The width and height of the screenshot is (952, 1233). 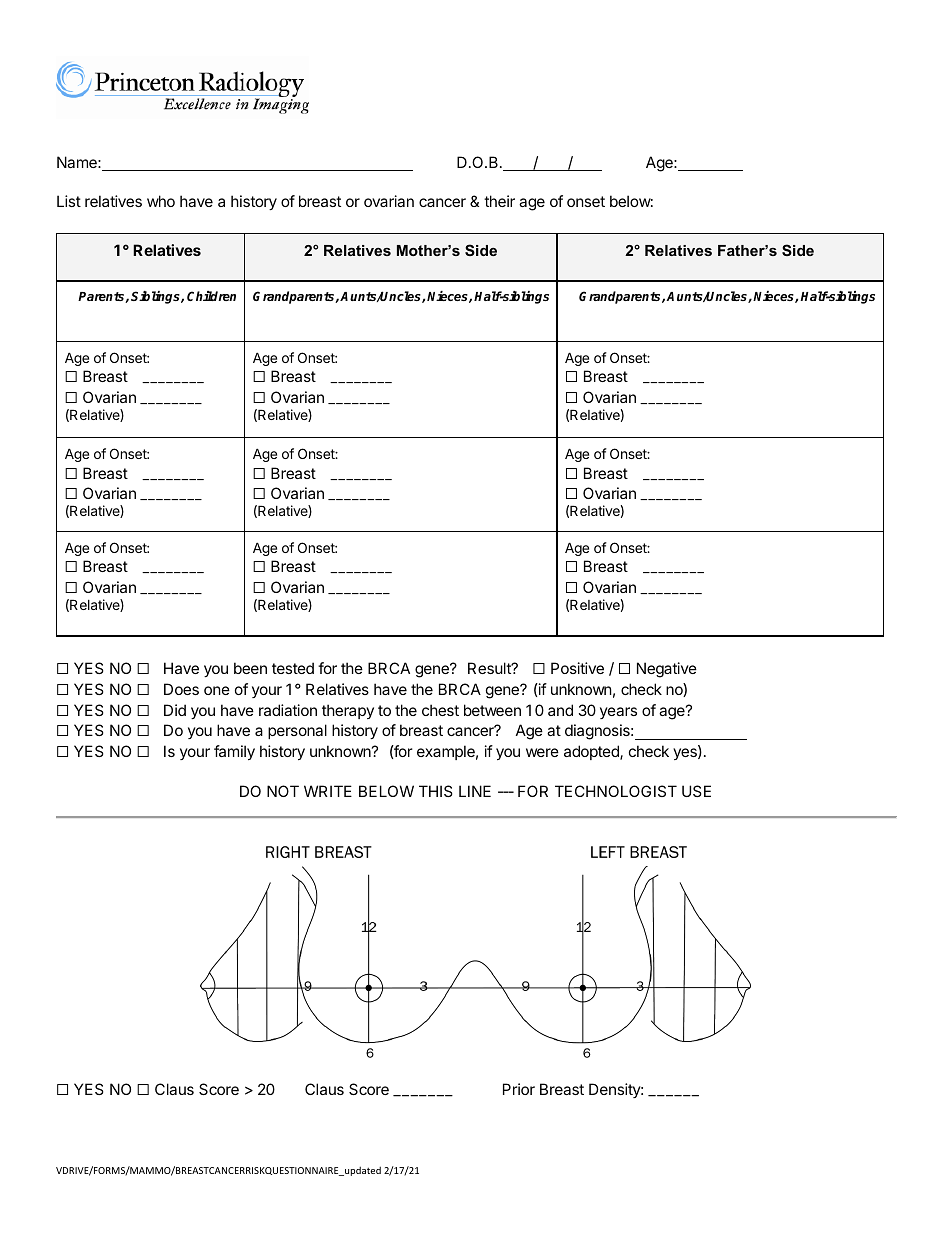 What do you see at coordinates (181, 689) in the screenshot?
I see `Does` at bounding box center [181, 689].
